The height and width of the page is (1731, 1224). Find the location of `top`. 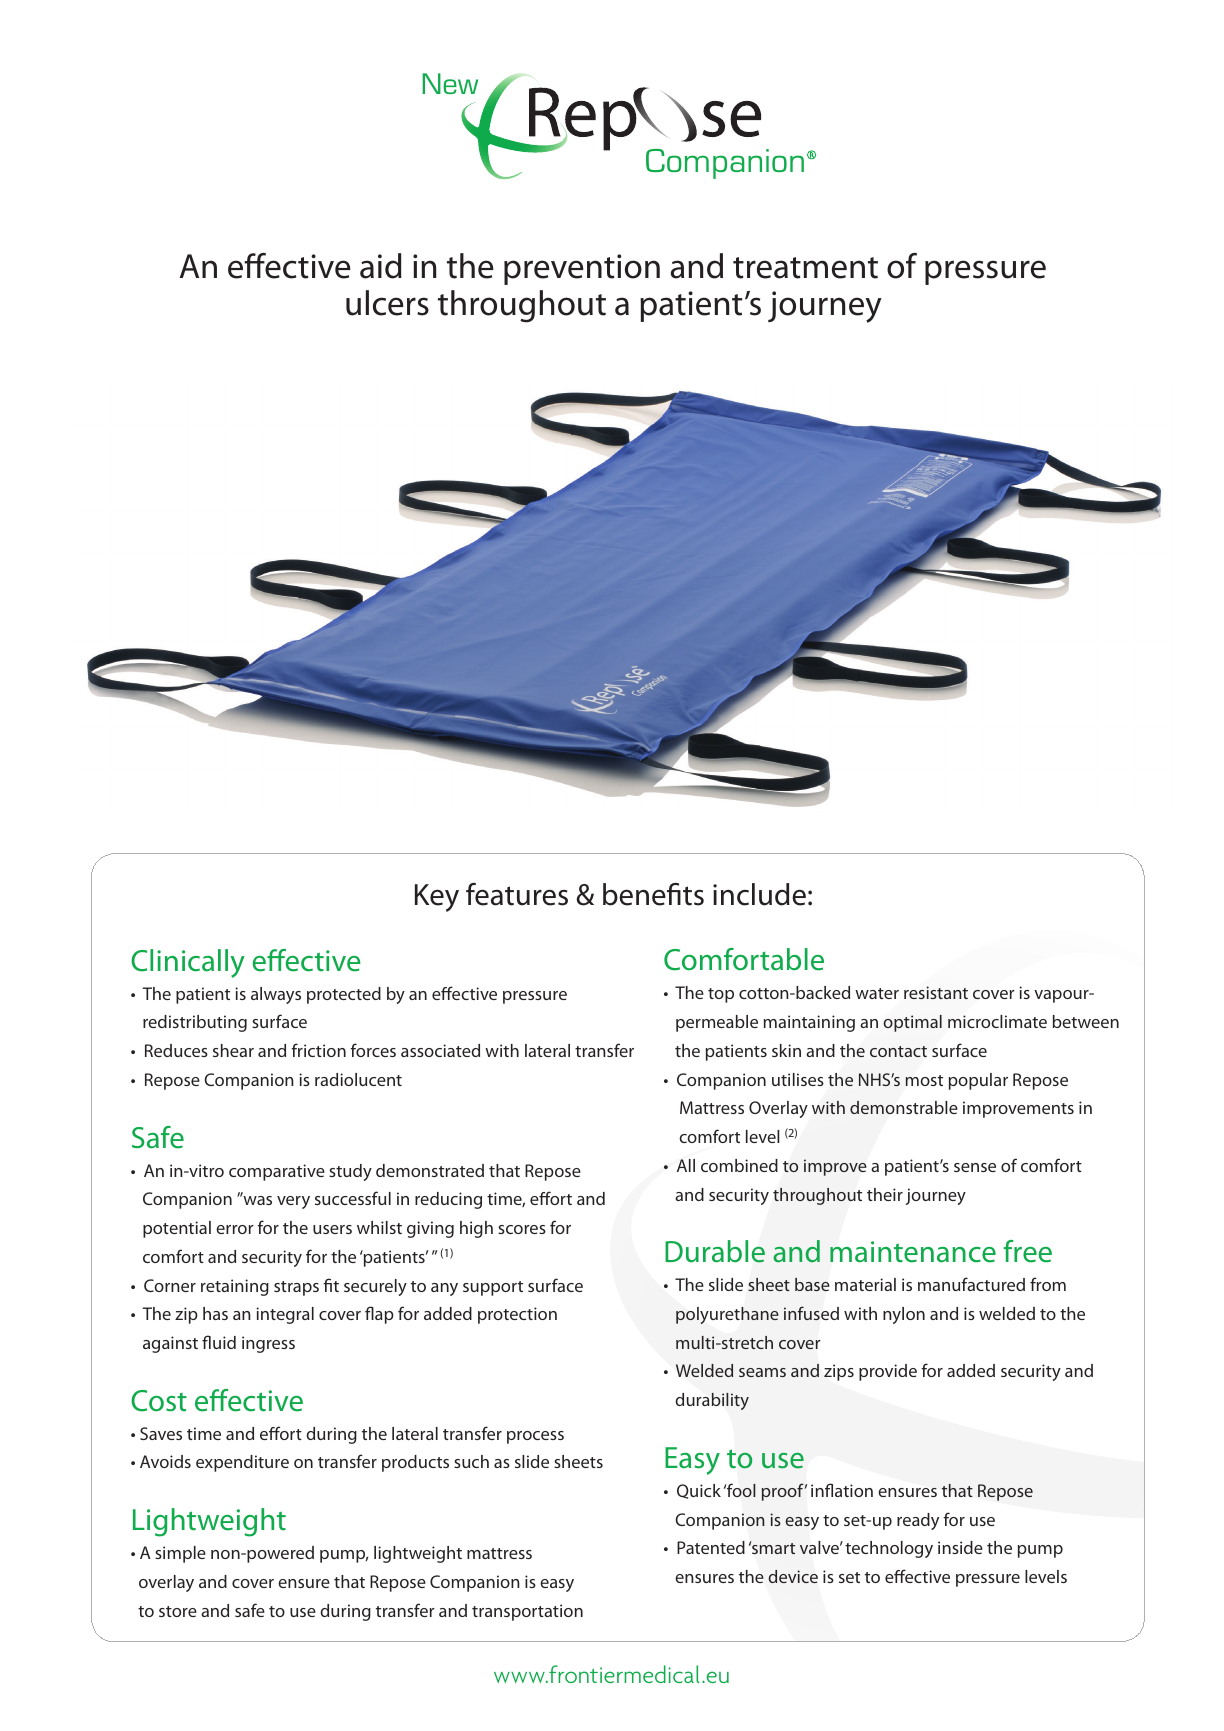

top is located at coordinates (721, 995).
